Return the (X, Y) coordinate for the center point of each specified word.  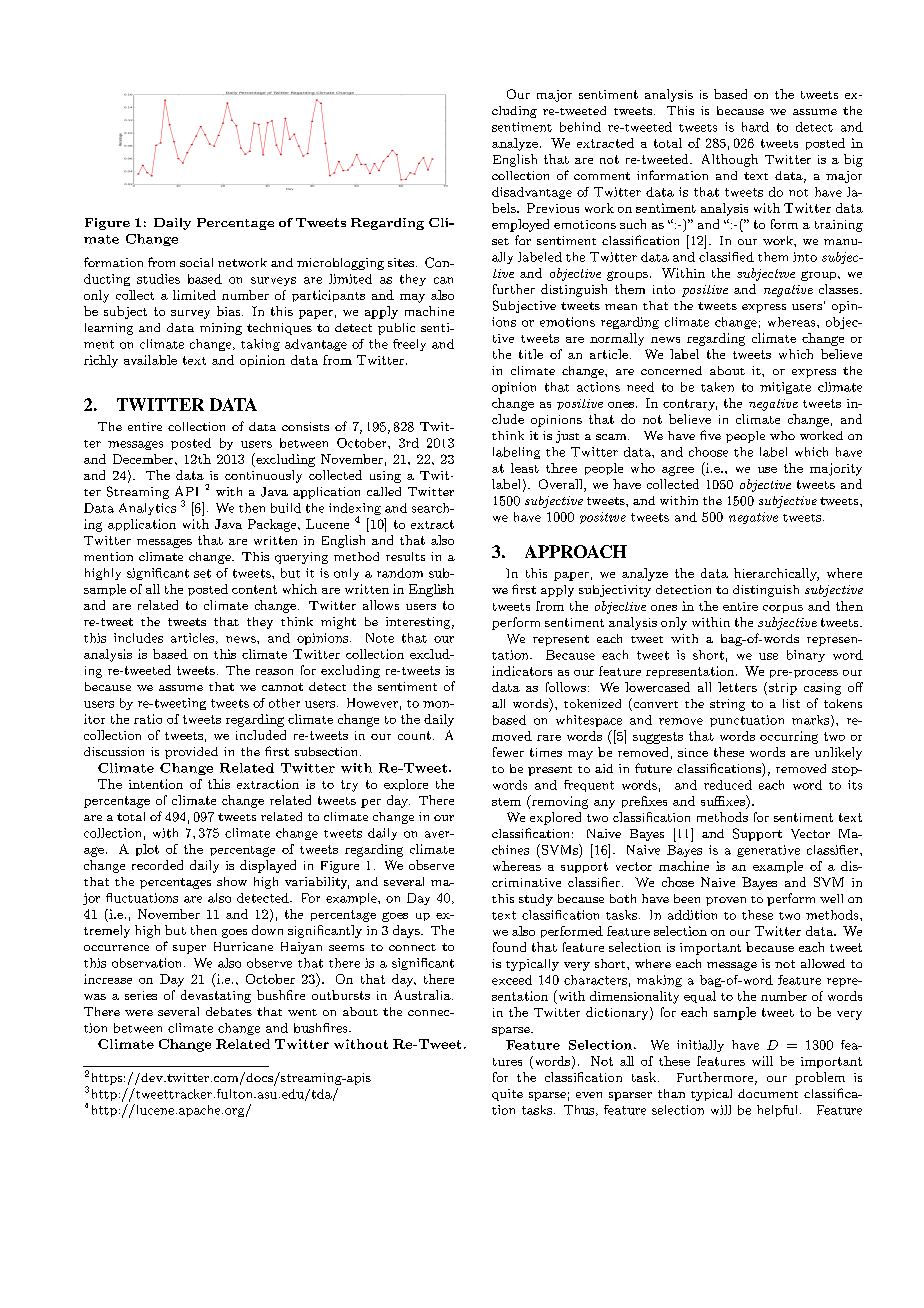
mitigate (785, 388)
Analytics (147, 509)
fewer (508, 752)
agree (678, 471)
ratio (148, 719)
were (139, 1013)
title (531, 354)
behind (580, 127)
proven (726, 901)
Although (730, 160)
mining (221, 329)
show (232, 881)
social (196, 262)
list (791, 703)
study (536, 900)
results (405, 556)
